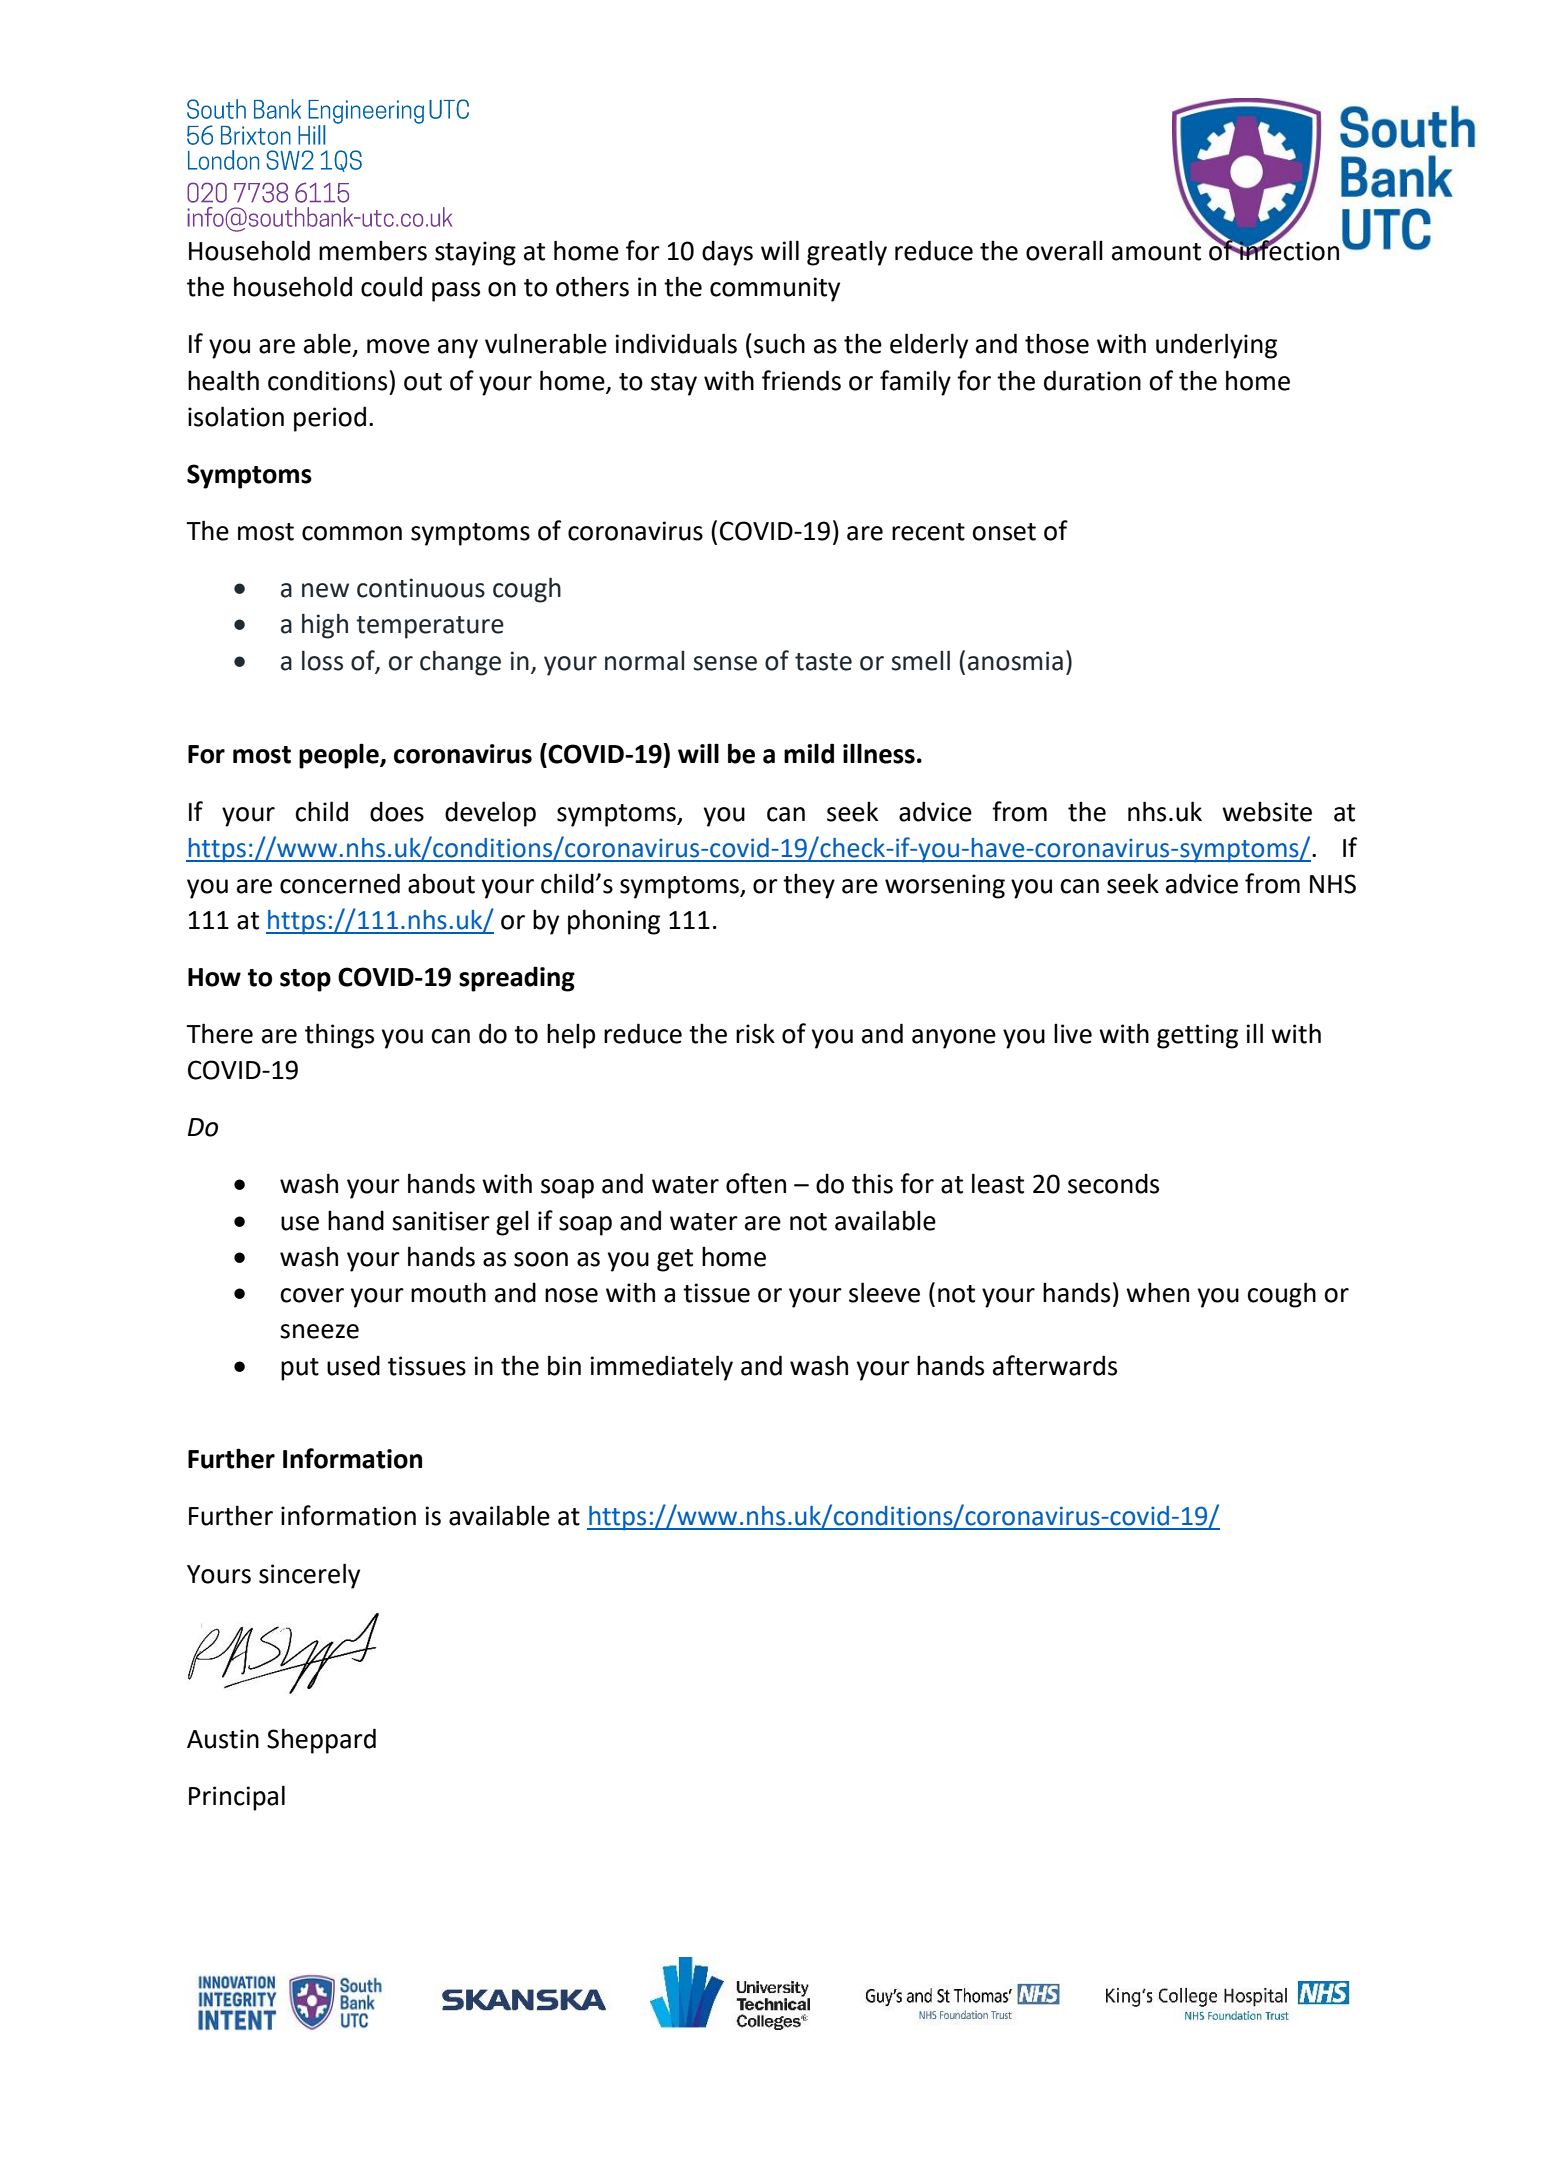 The height and width of the document is (2182, 1543). Describe the element at coordinates (809, 753) in the document. I see `mild` at that location.
